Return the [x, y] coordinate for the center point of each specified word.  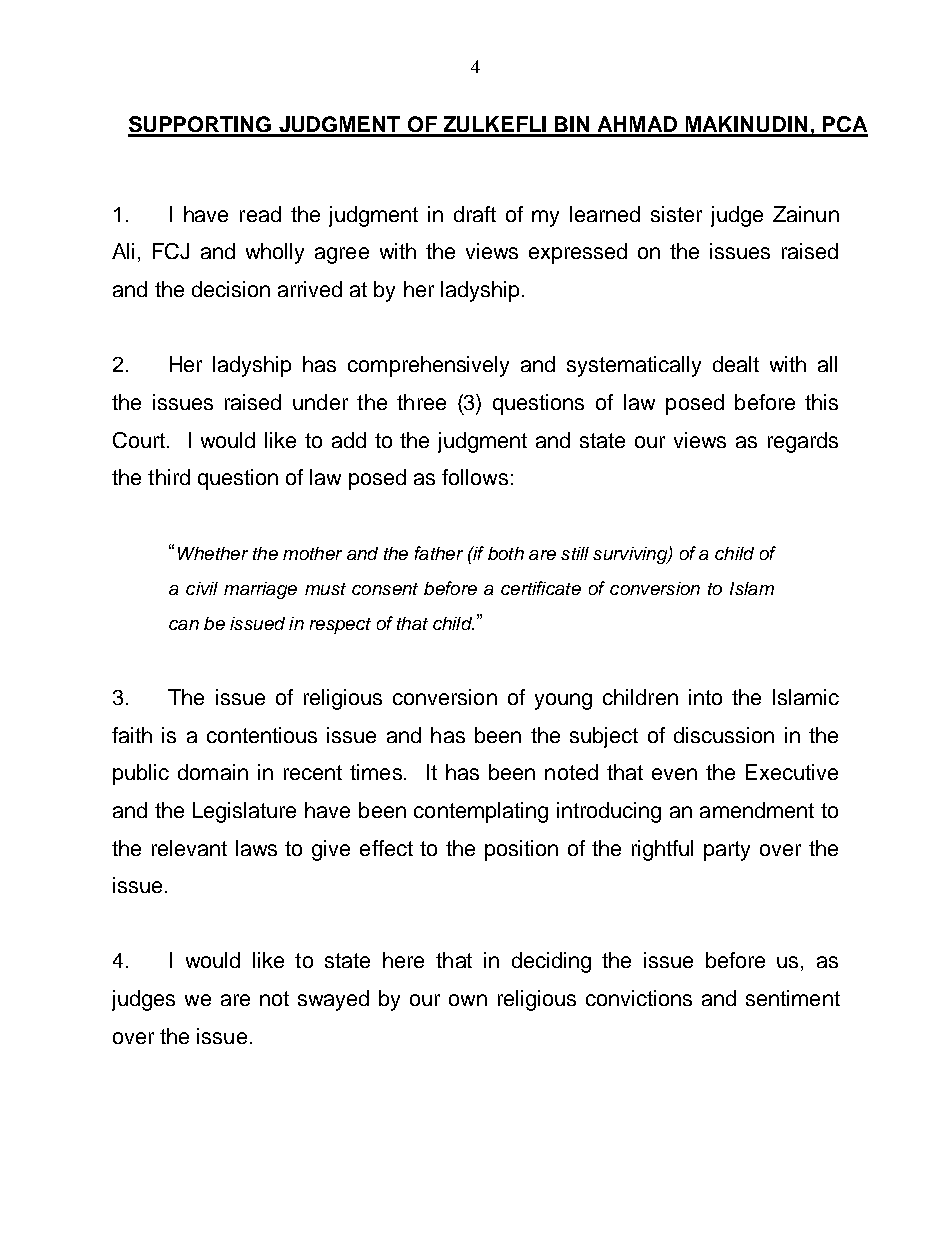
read [260, 214]
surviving [631, 555]
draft [475, 214]
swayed [333, 1000]
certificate [541, 588]
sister [676, 214]
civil [202, 588]
